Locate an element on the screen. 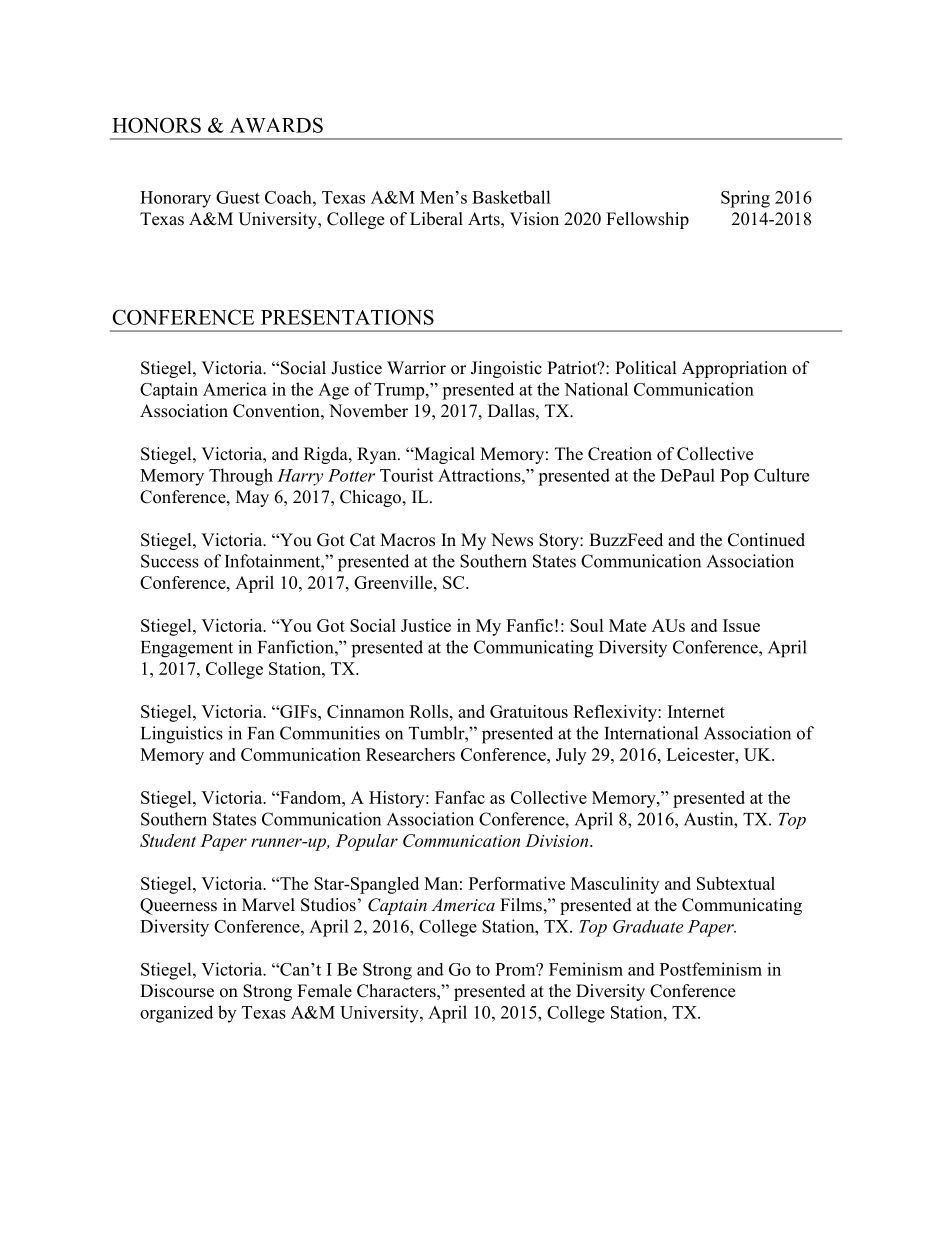 Image resolution: width=952 pixels, height=1233 pixels. Performative is located at coordinates (517, 883).
